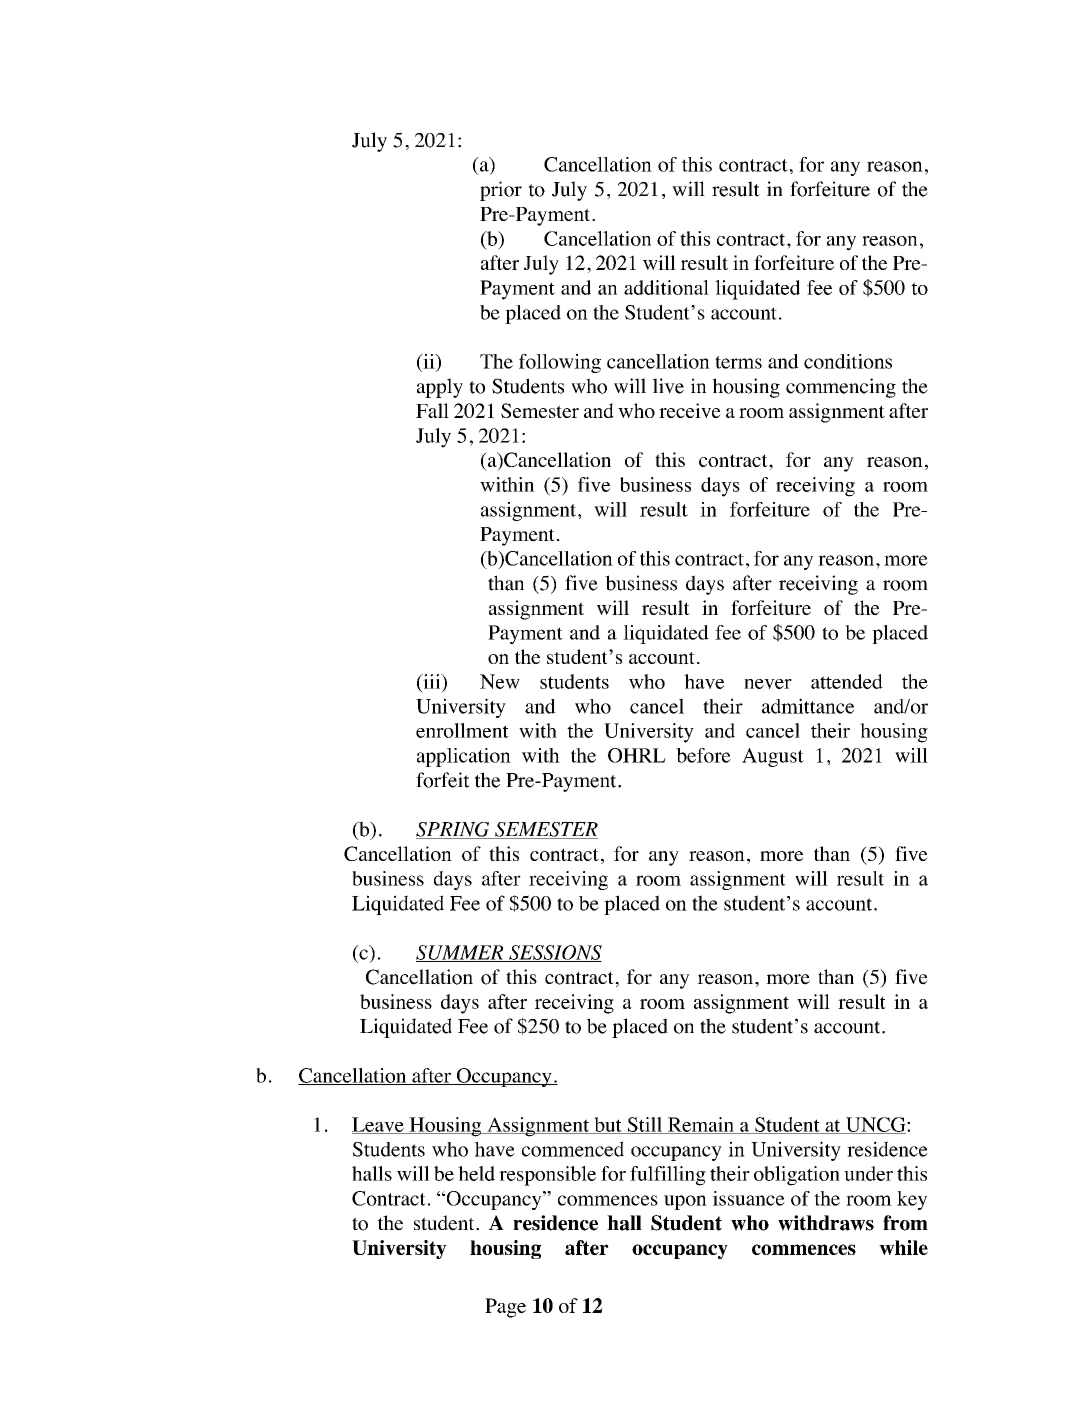  I want to click on prior, so click(501, 191).
